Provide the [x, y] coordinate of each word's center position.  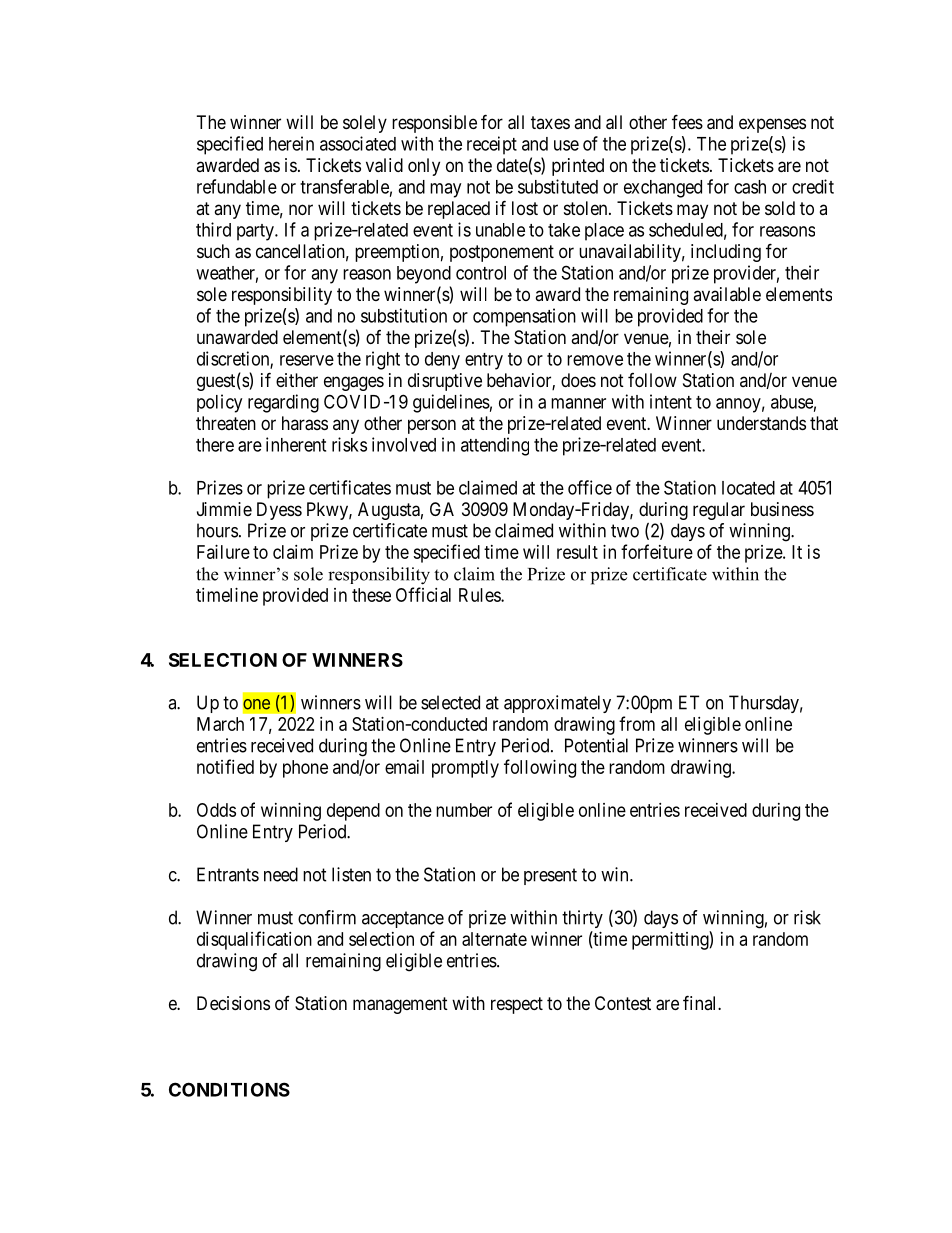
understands [761, 423]
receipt [492, 145]
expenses [772, 125]
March [220, 724]
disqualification [254, 940]
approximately [557, 704]
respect [517, 1005]
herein [291, 143]
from [637, 723]
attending [495, 446]
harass [305, 423]
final [701, 1002]
